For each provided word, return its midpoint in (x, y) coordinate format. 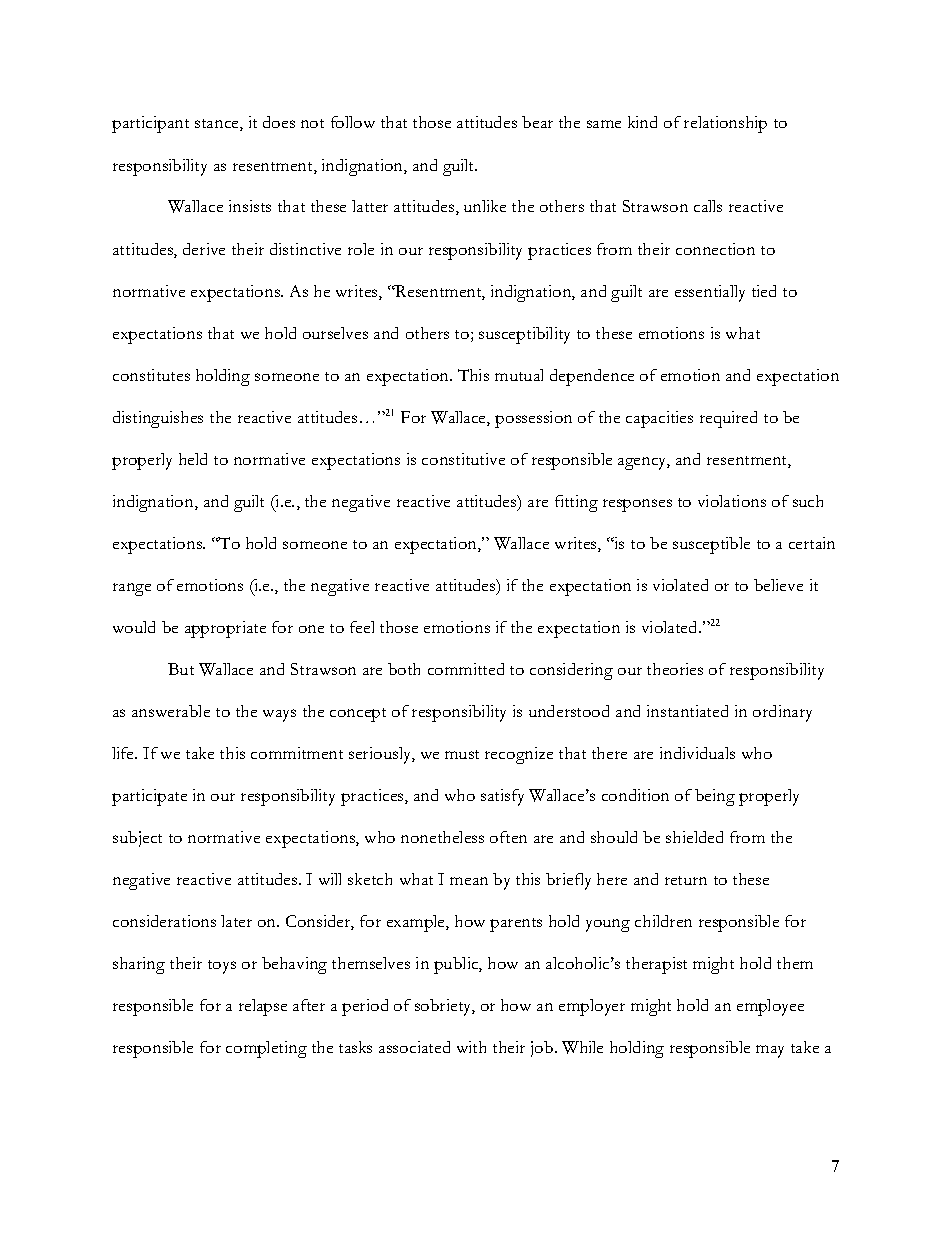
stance (218, 125)
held (193, 459)
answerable (171, 711)
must (462, 754)
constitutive (463, 459)
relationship (725, 124)
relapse (263, 1007)
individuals (697, 753)
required (728, 419)
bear (537, 122)
